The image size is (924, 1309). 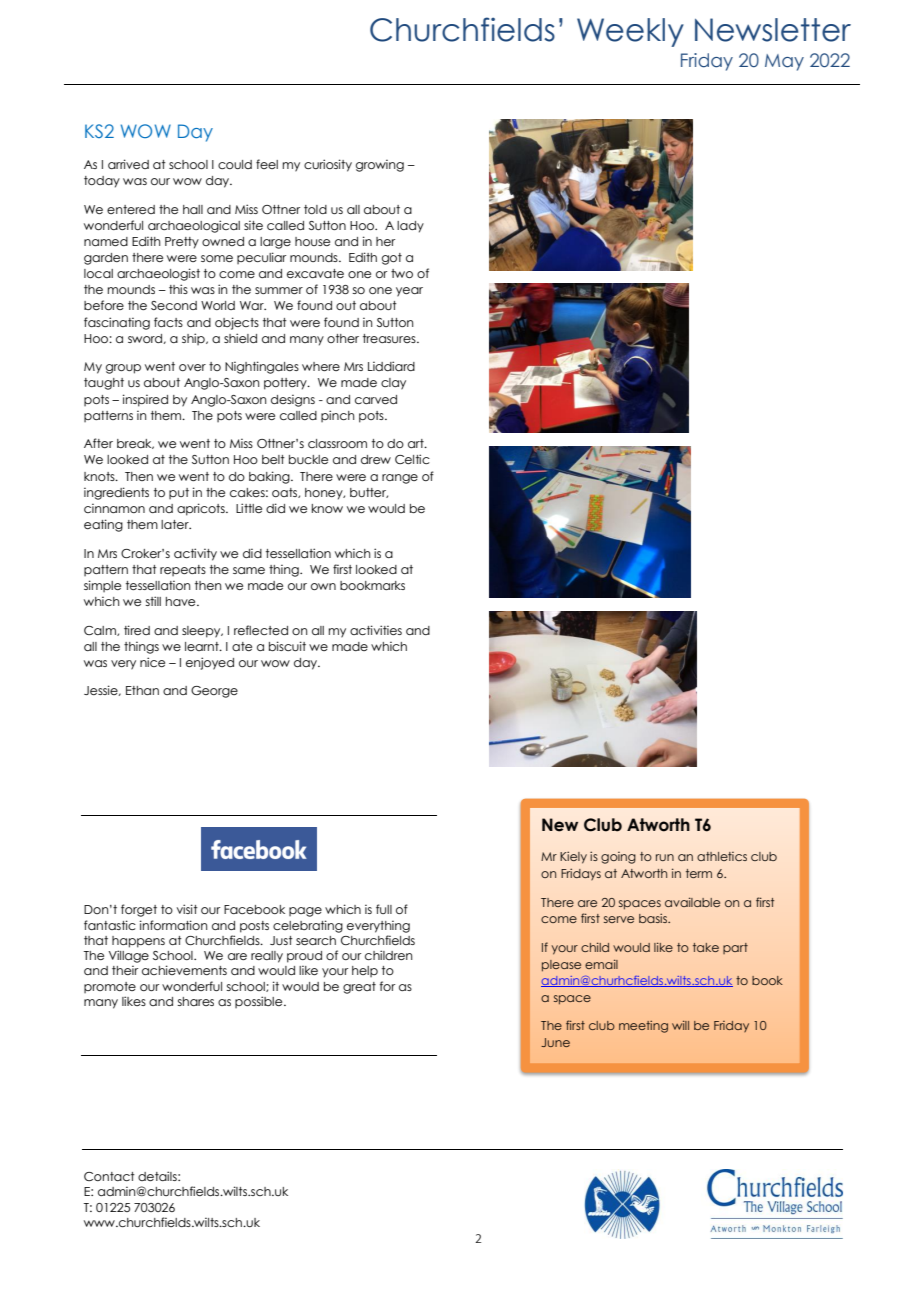 What do you see at coordinates (187, 909) in the screenshot?
I see `visit` at bounding box center [187, 909].
